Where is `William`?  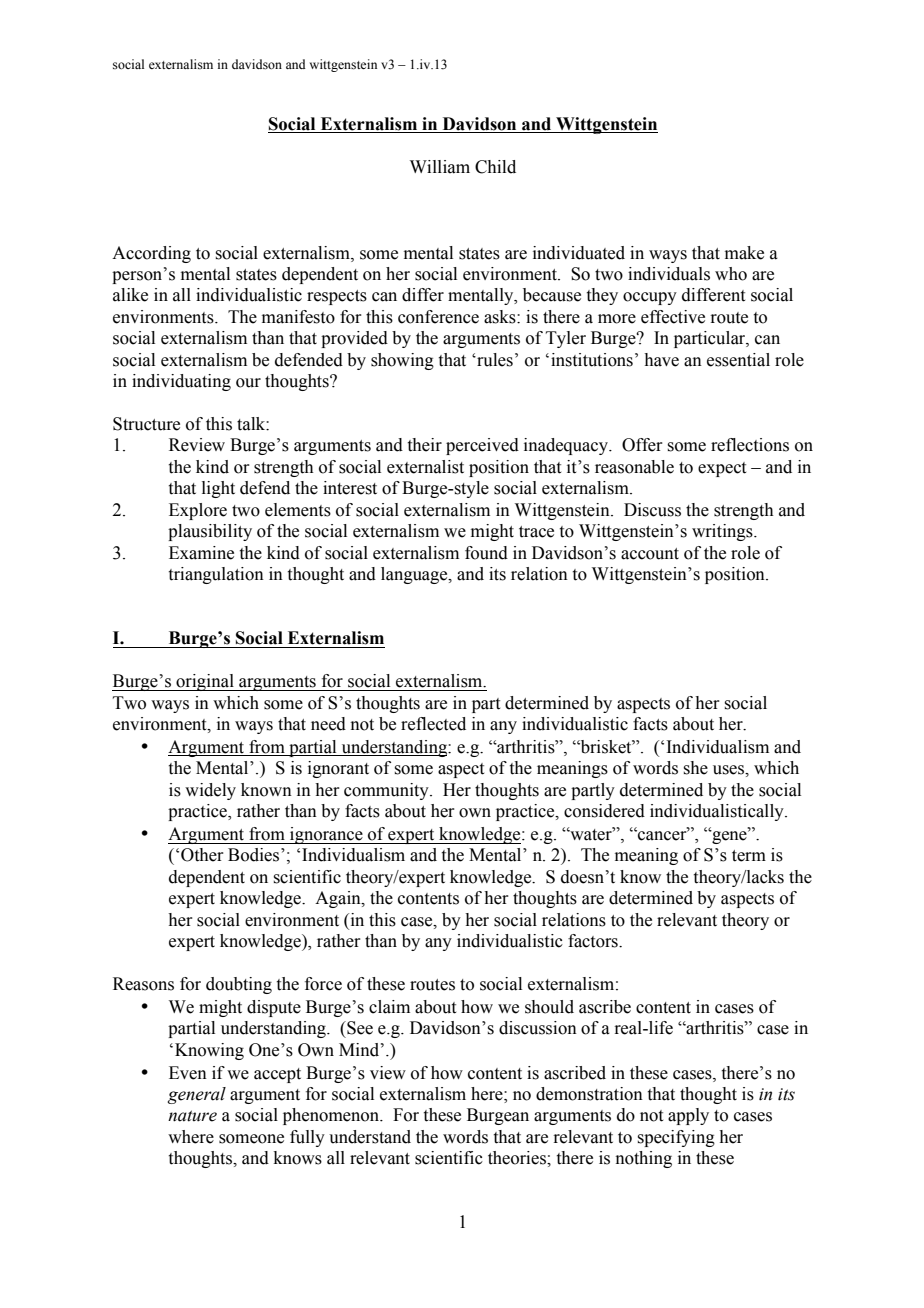
William is located at coordinates (440, 167).
